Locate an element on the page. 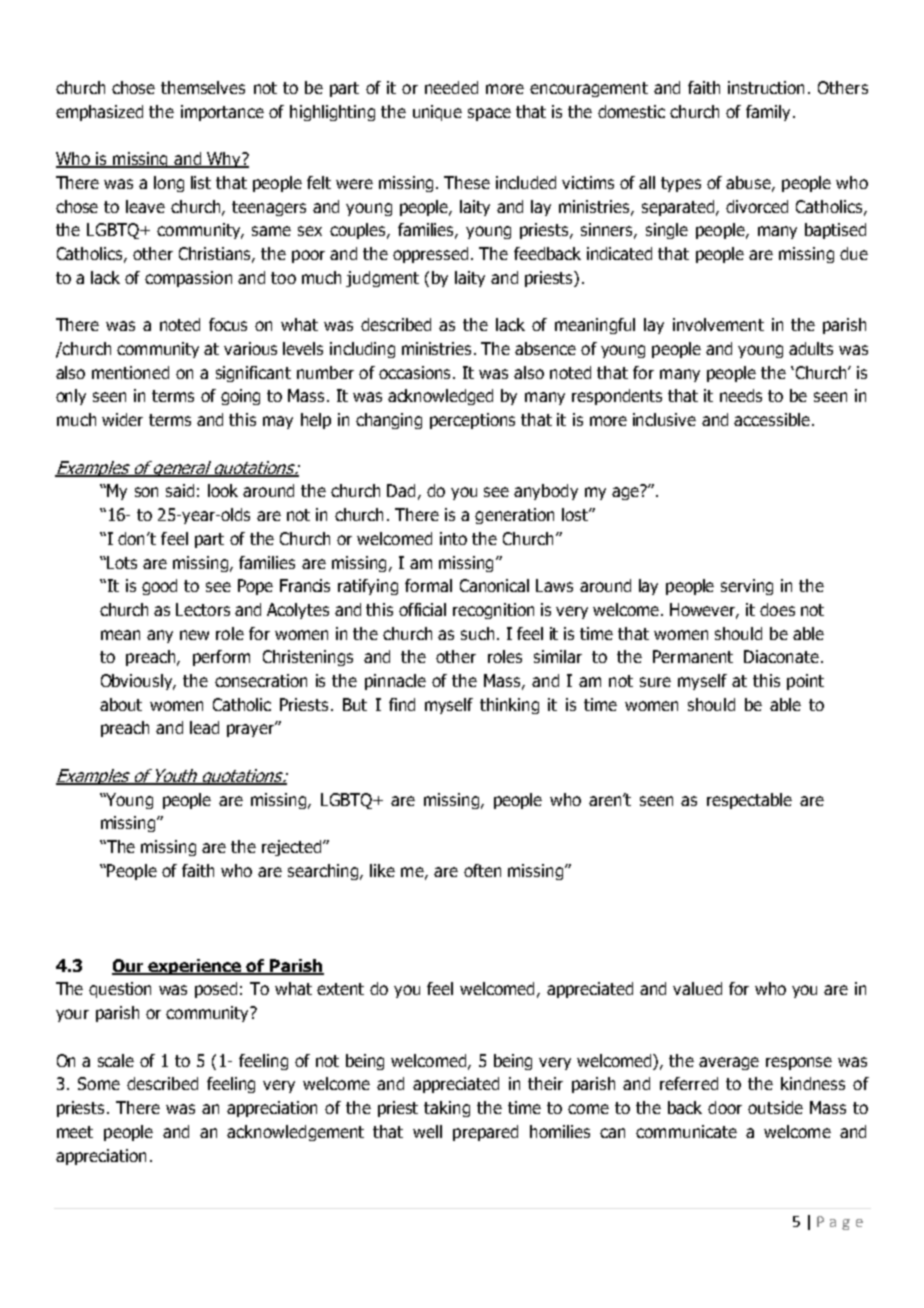 Image resolution: width=924 pixels, height=1308 pixels. outside is located at coordinates (775, 1107).
